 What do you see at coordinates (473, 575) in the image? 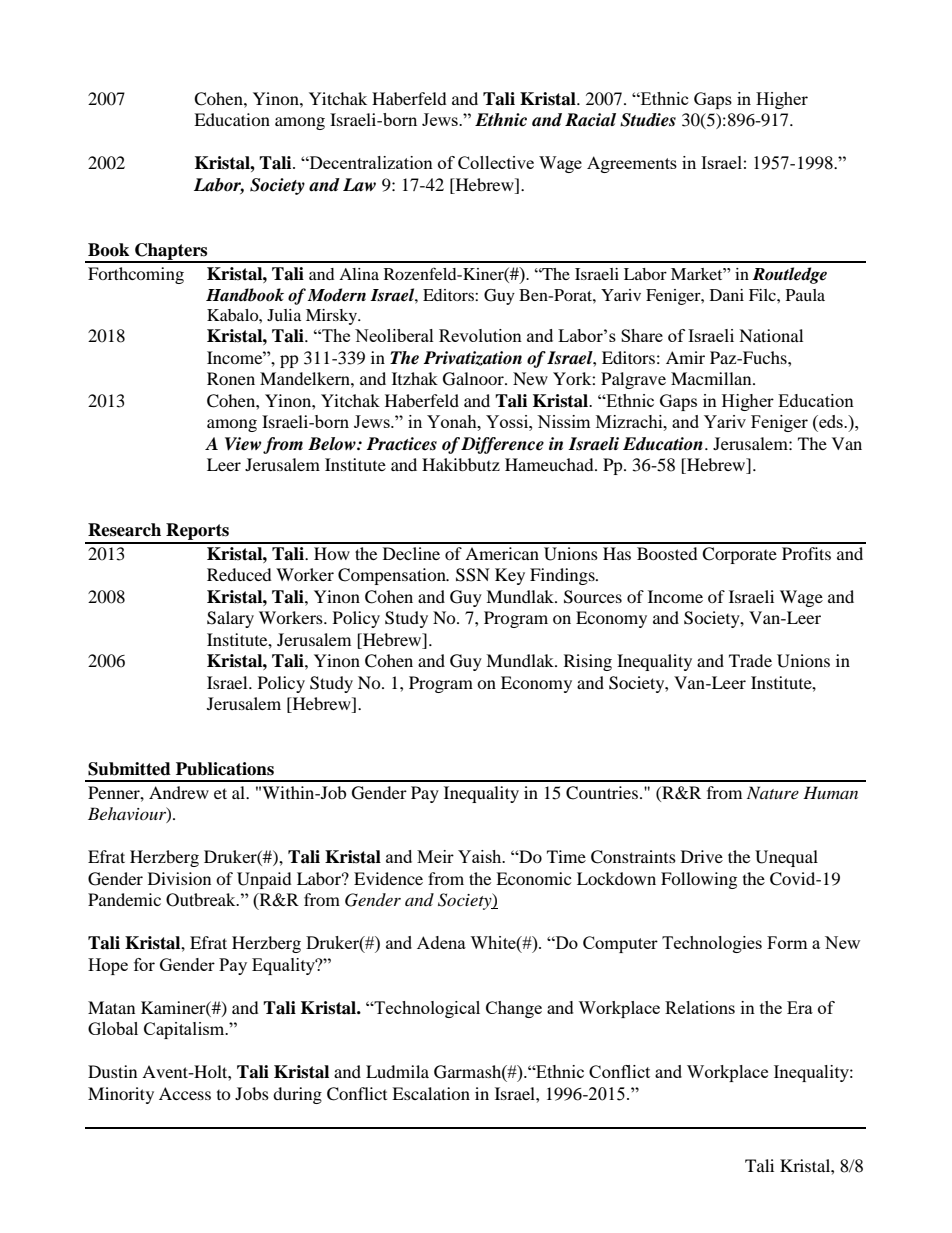
I see `SSN` at bounding box center [473, 575].
